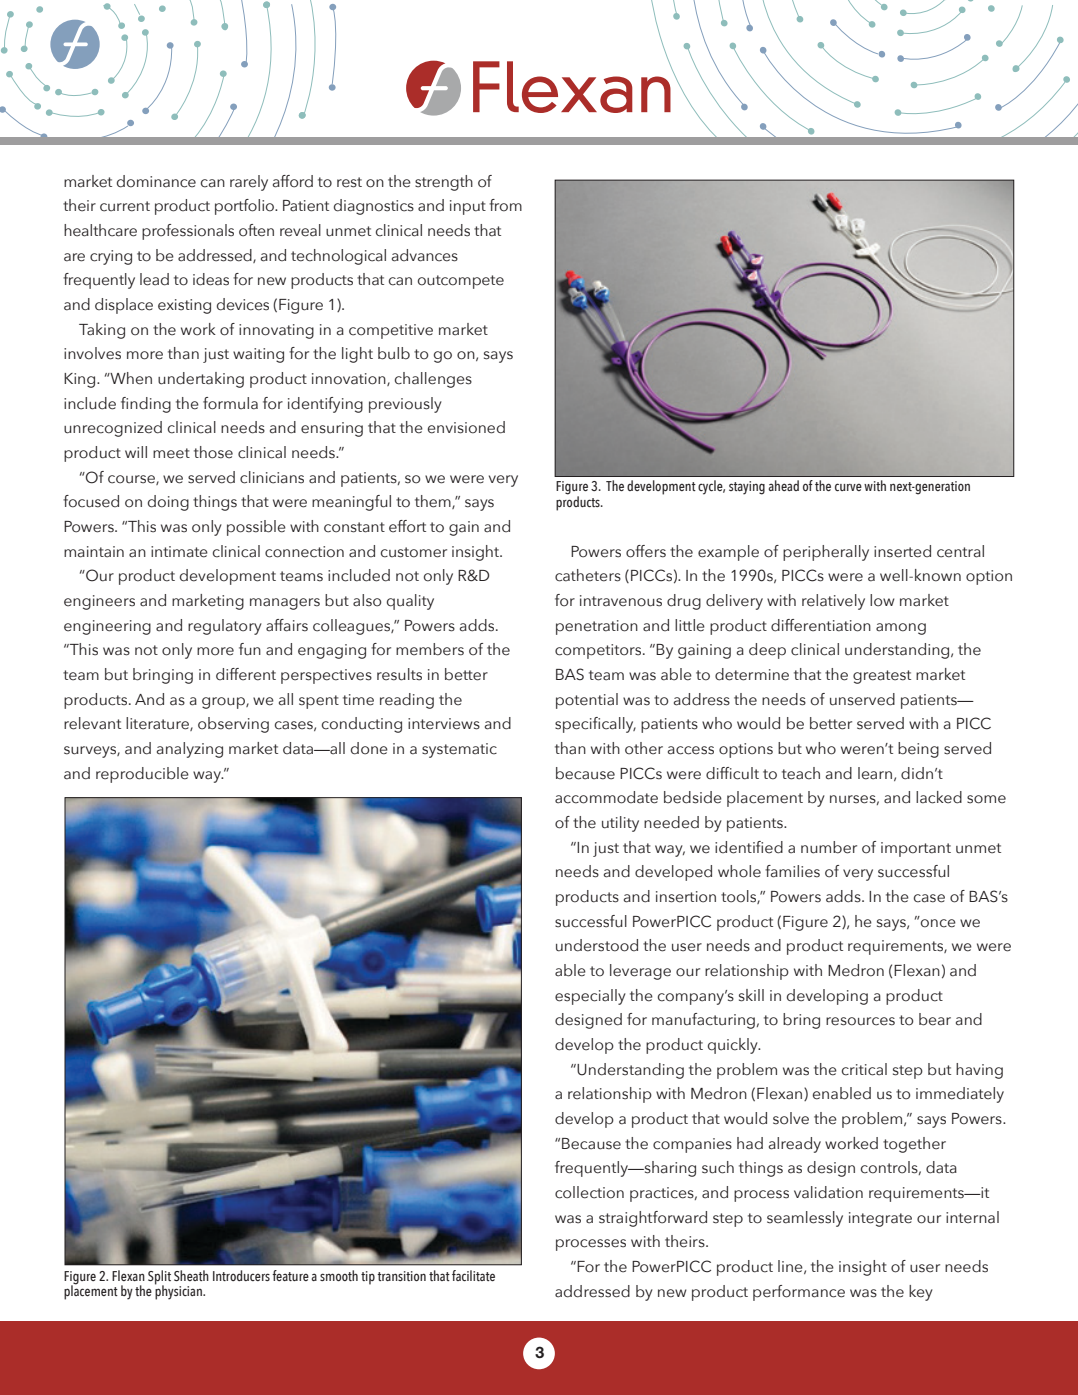  What do you see at coordinates (595, 725) in the screenshot?
I see `specifically` at bounding box center [595, 725].
